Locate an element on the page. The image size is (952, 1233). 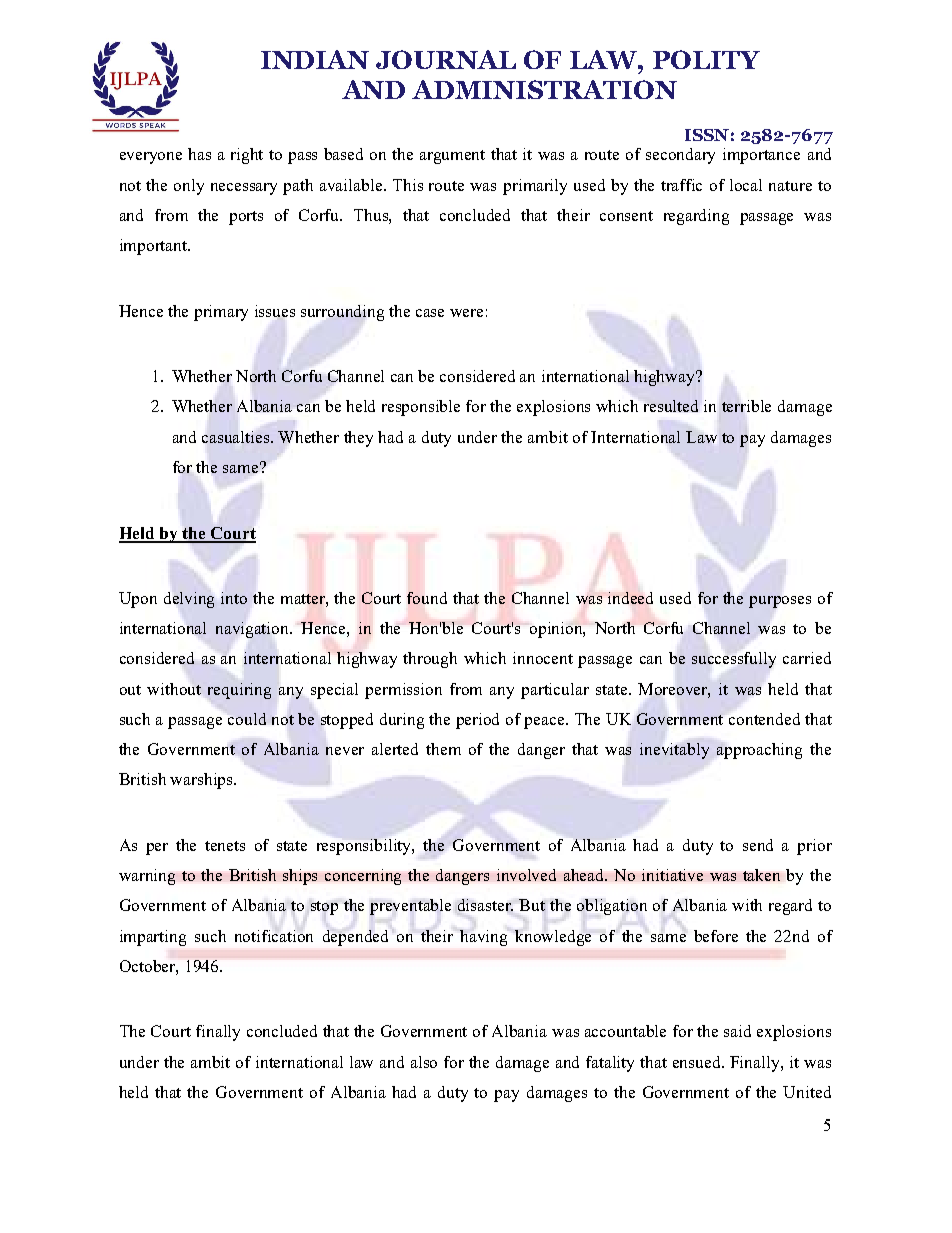
primary is located at coordinates (221, 313).
